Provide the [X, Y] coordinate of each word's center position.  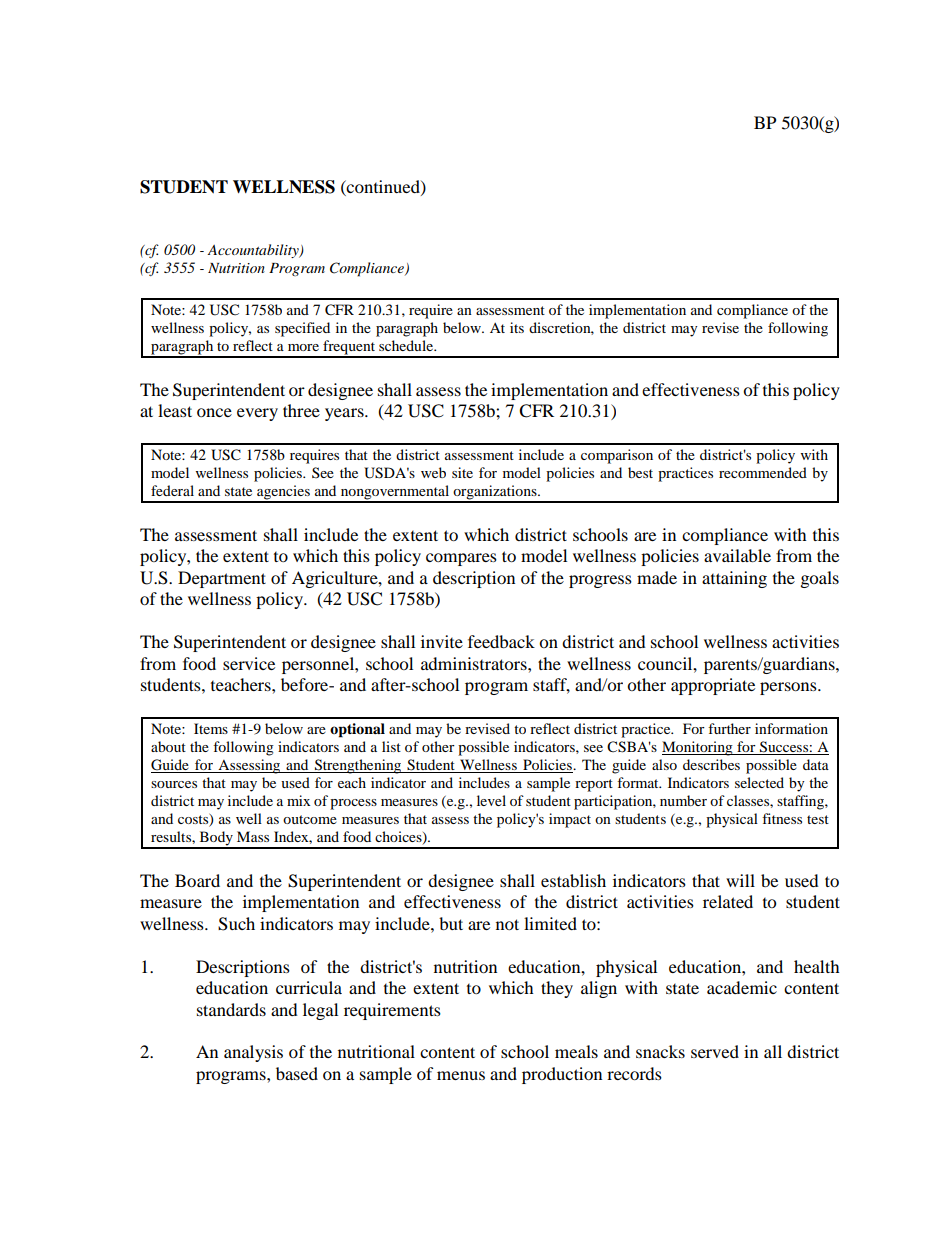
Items [211, 728]
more [303, 347]
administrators [475, 663]
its [517, 327]
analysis [253, 1053]
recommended [763, 472]
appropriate [713, 686]
